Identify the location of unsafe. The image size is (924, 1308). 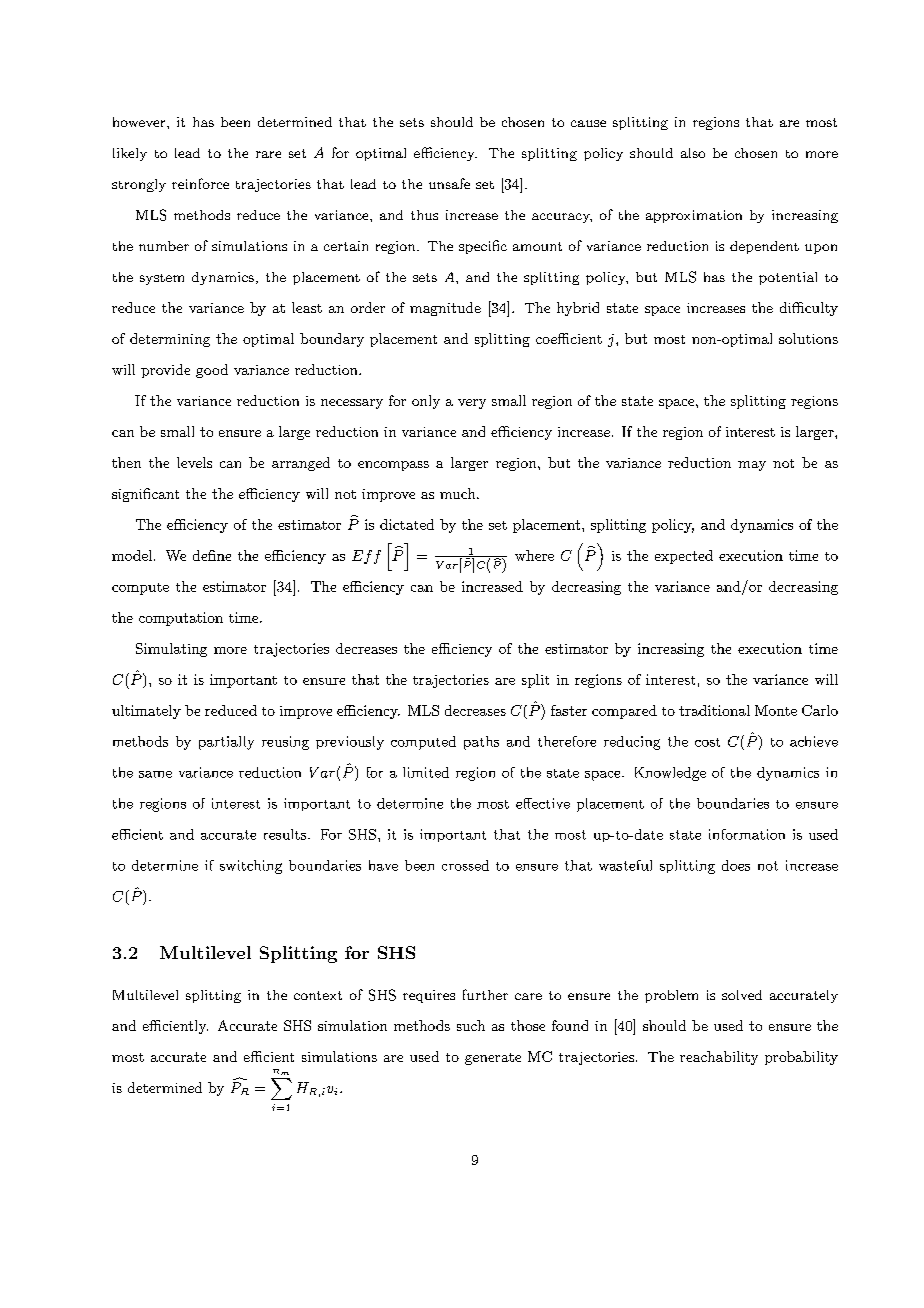
(449, 183).
